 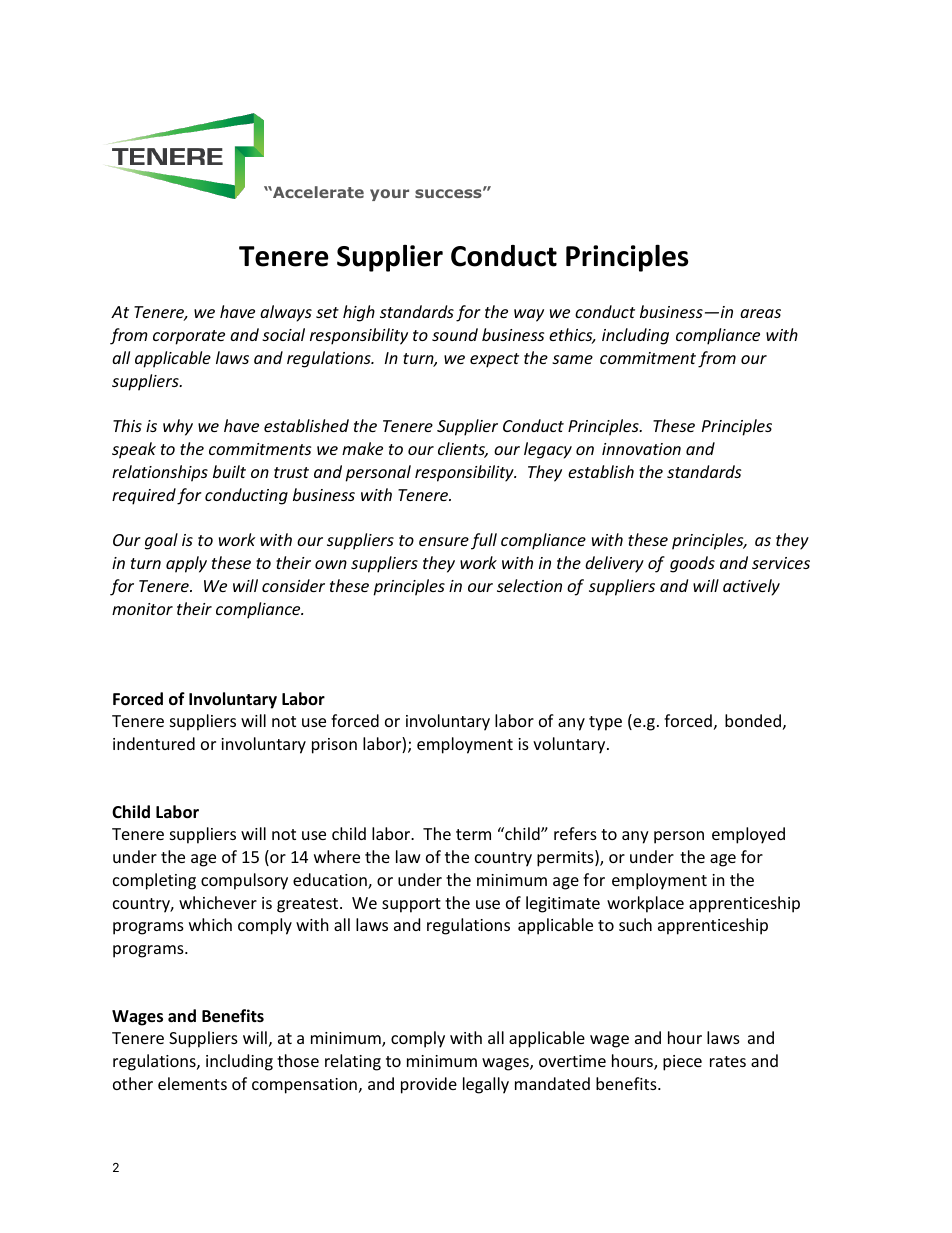 What do you see at coordinates (682, 1063) in the screenshot?
I see `piece` at bounding box center [682, 1063].
